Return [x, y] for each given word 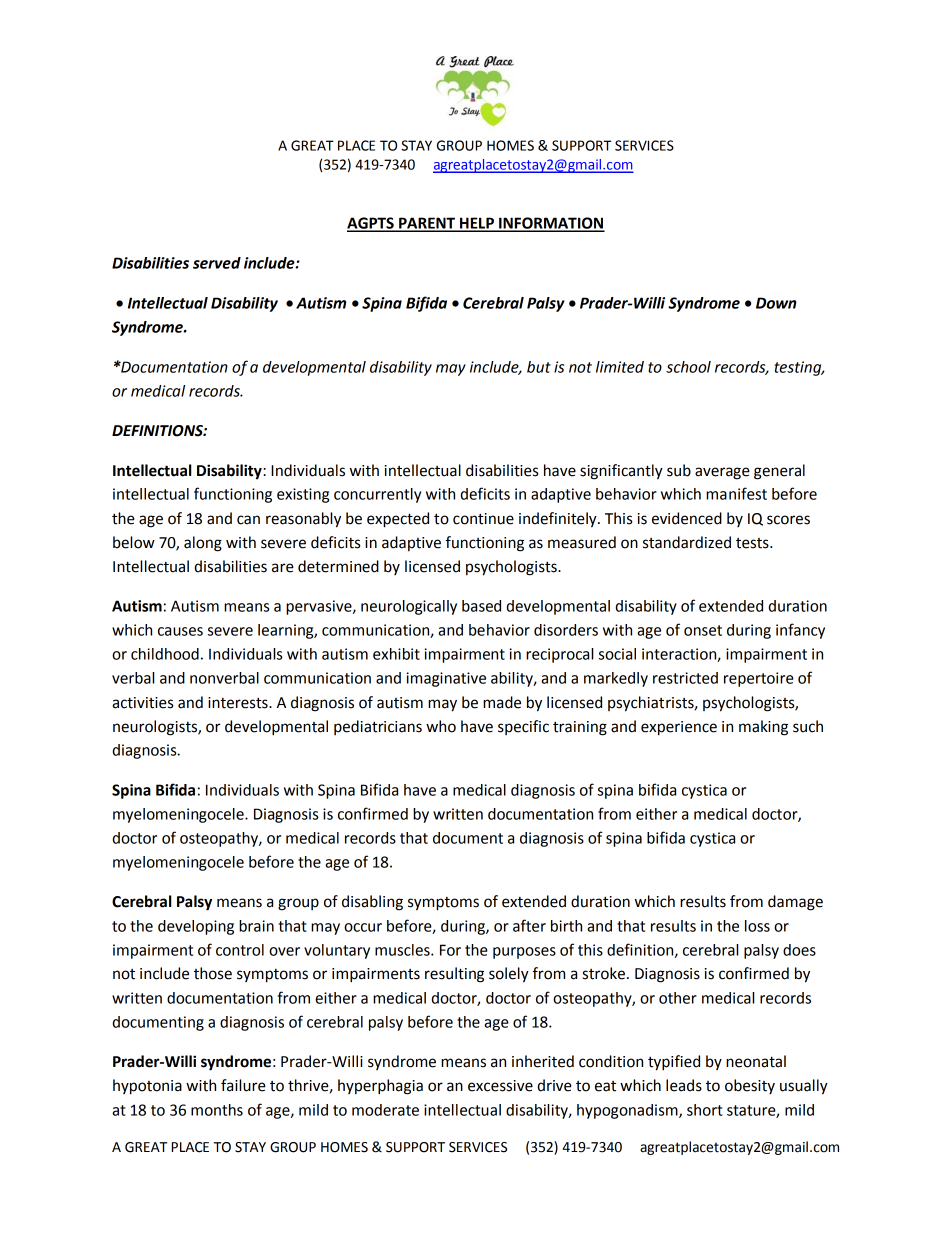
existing [303, 495]
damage [795, 903]
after [529, 925]
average [722, 473]
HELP [477, 224]
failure [243, 1085]
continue [483, 519]
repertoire [759, 679]
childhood [165, 654]
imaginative [446, 679]
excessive [500, 1086]
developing [196, 927]
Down [776, 303]
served [217, 263]
